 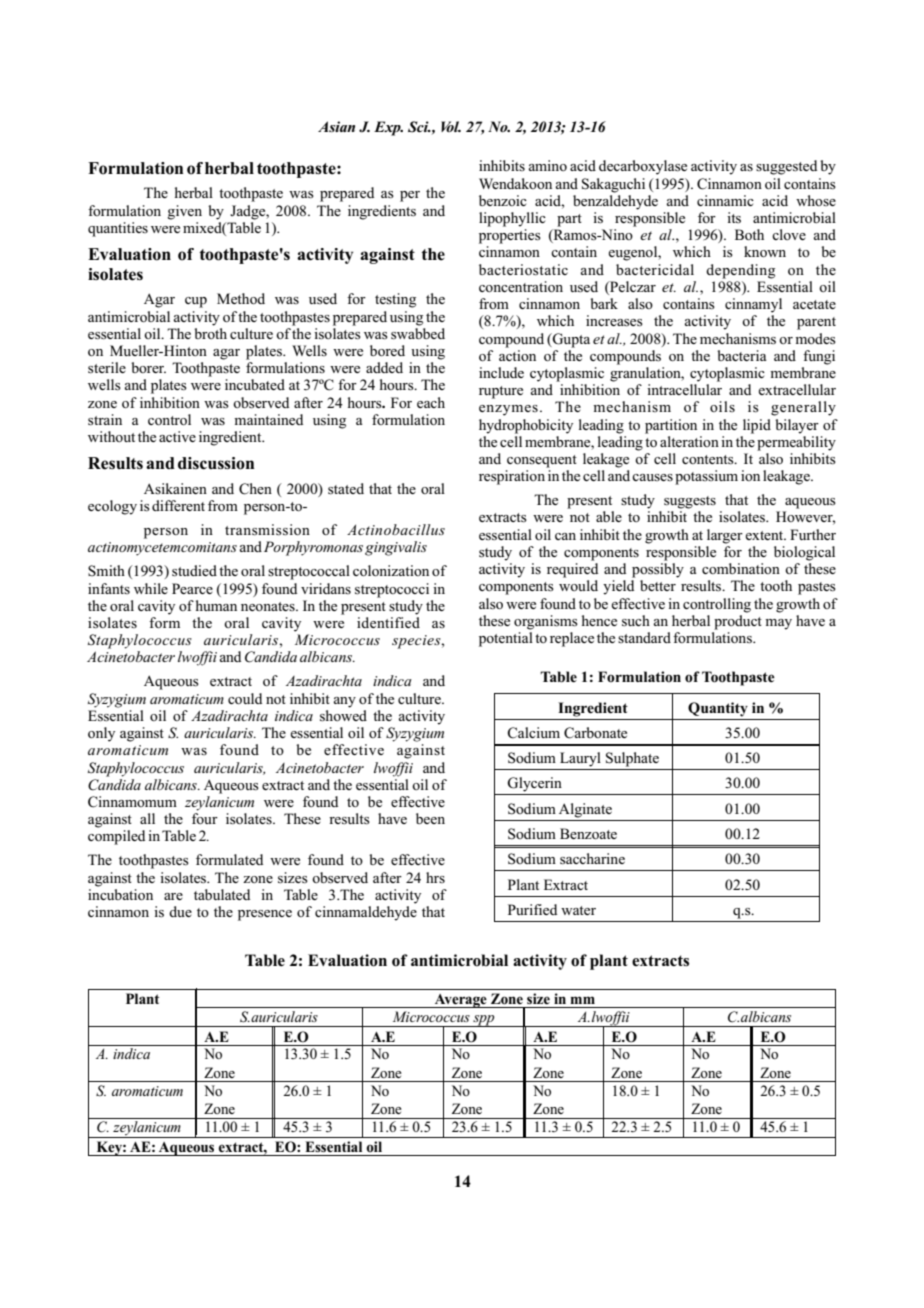 I want to click on suggested, so click(x=786, y=167).
